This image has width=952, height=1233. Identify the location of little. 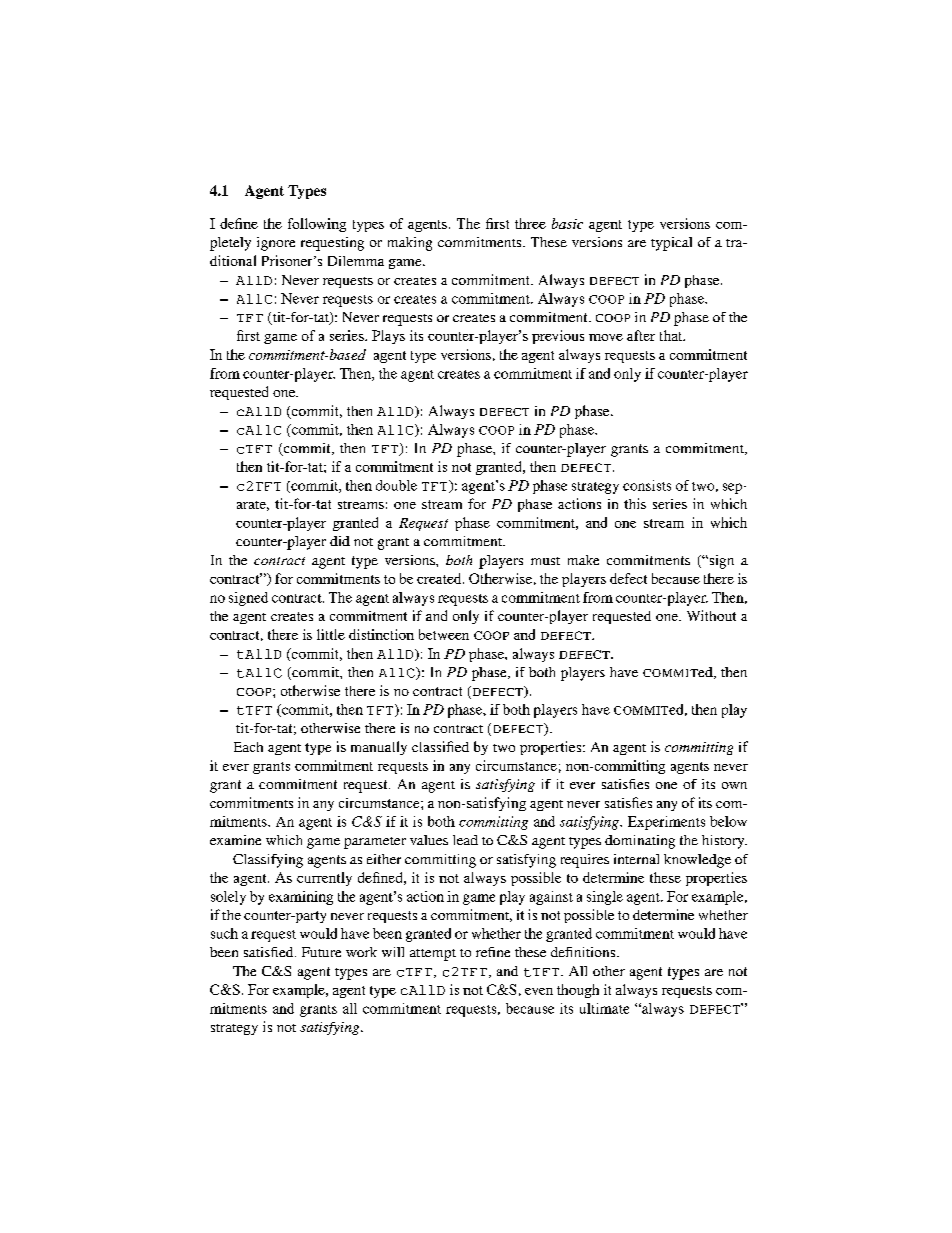
(331, 634).
